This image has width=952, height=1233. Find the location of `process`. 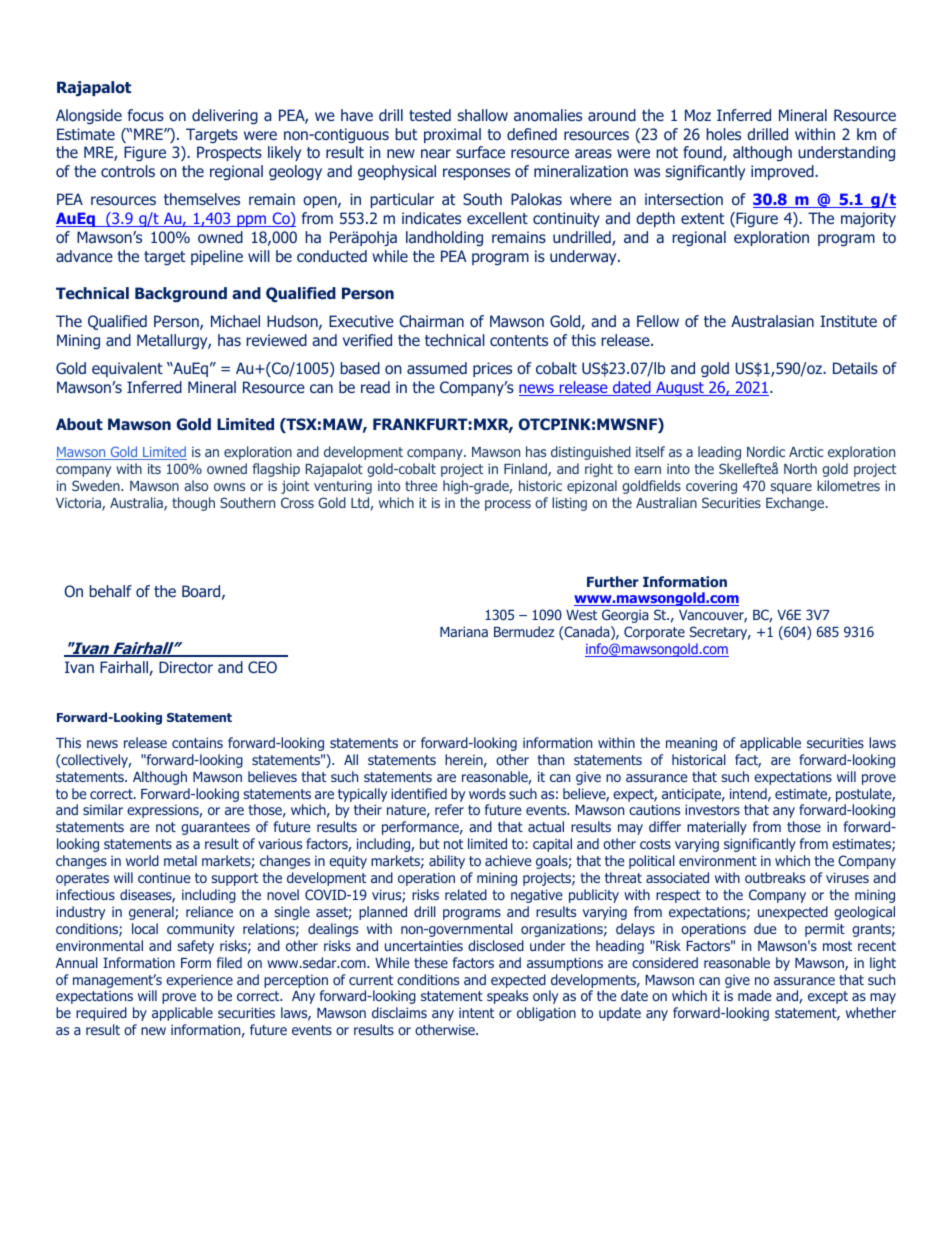

process is located at coordinates (508, 505).
